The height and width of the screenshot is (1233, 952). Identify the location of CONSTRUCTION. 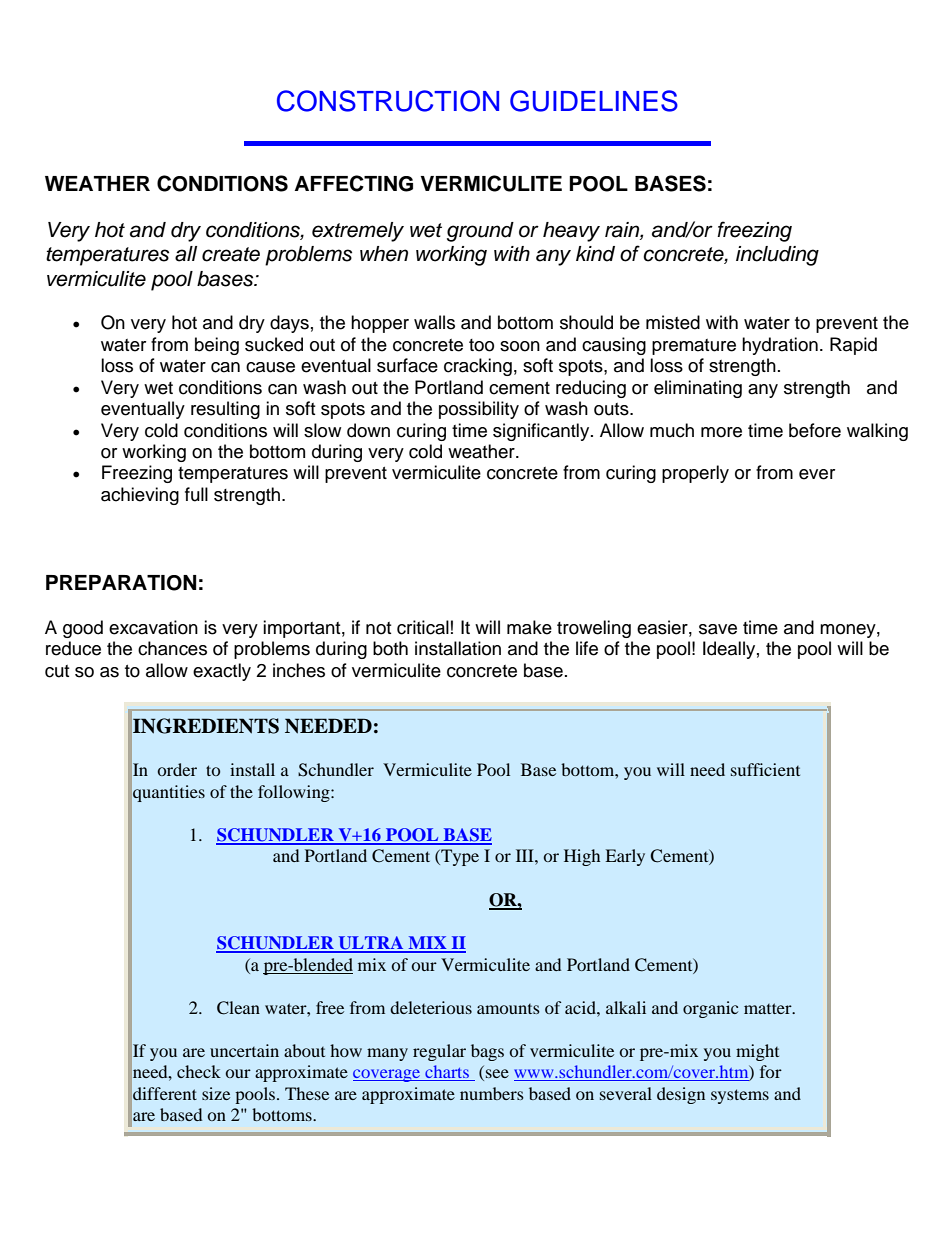
(388, 101).
